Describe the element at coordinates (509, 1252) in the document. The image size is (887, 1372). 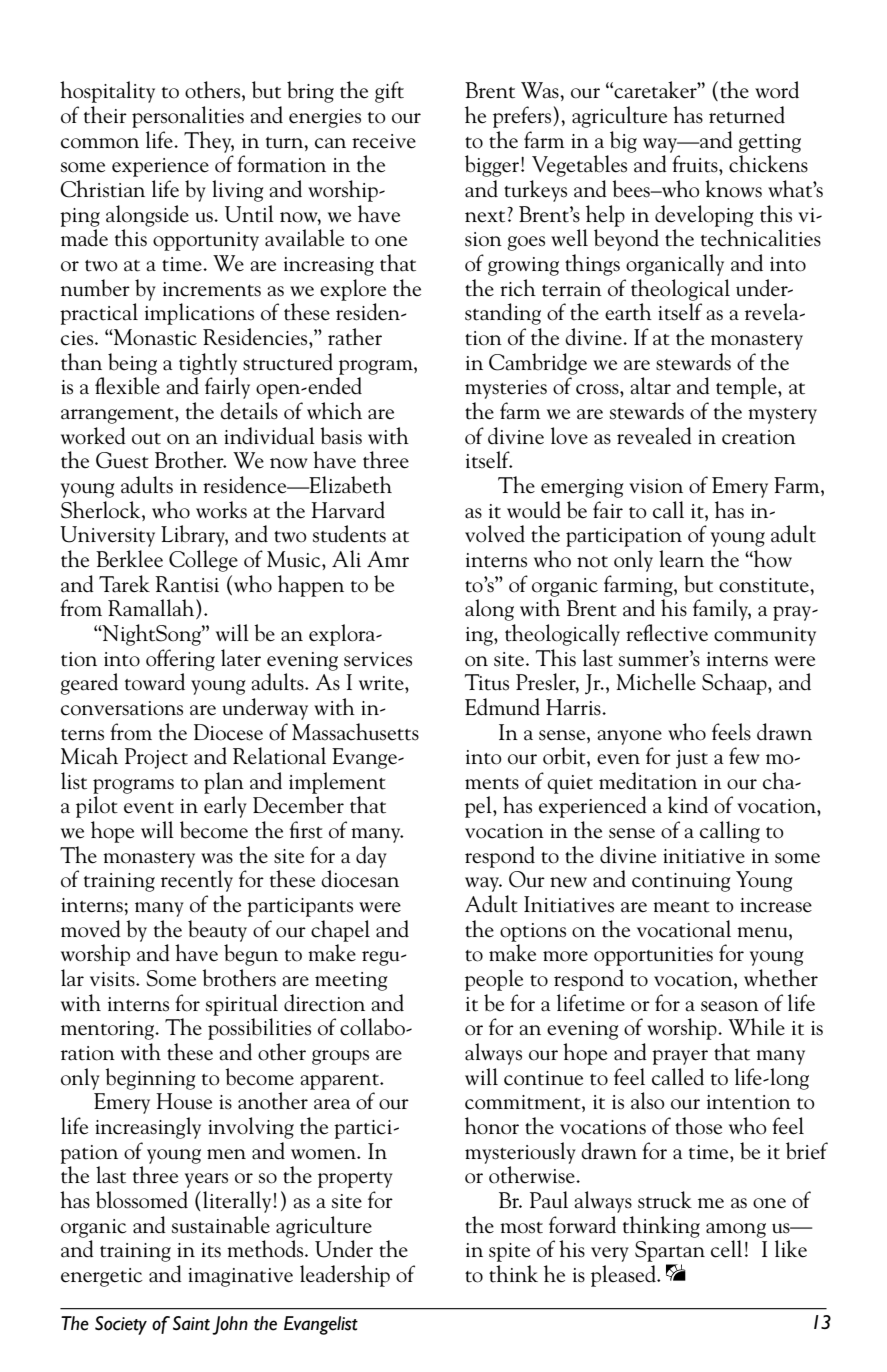
I see `spite` at that location.
